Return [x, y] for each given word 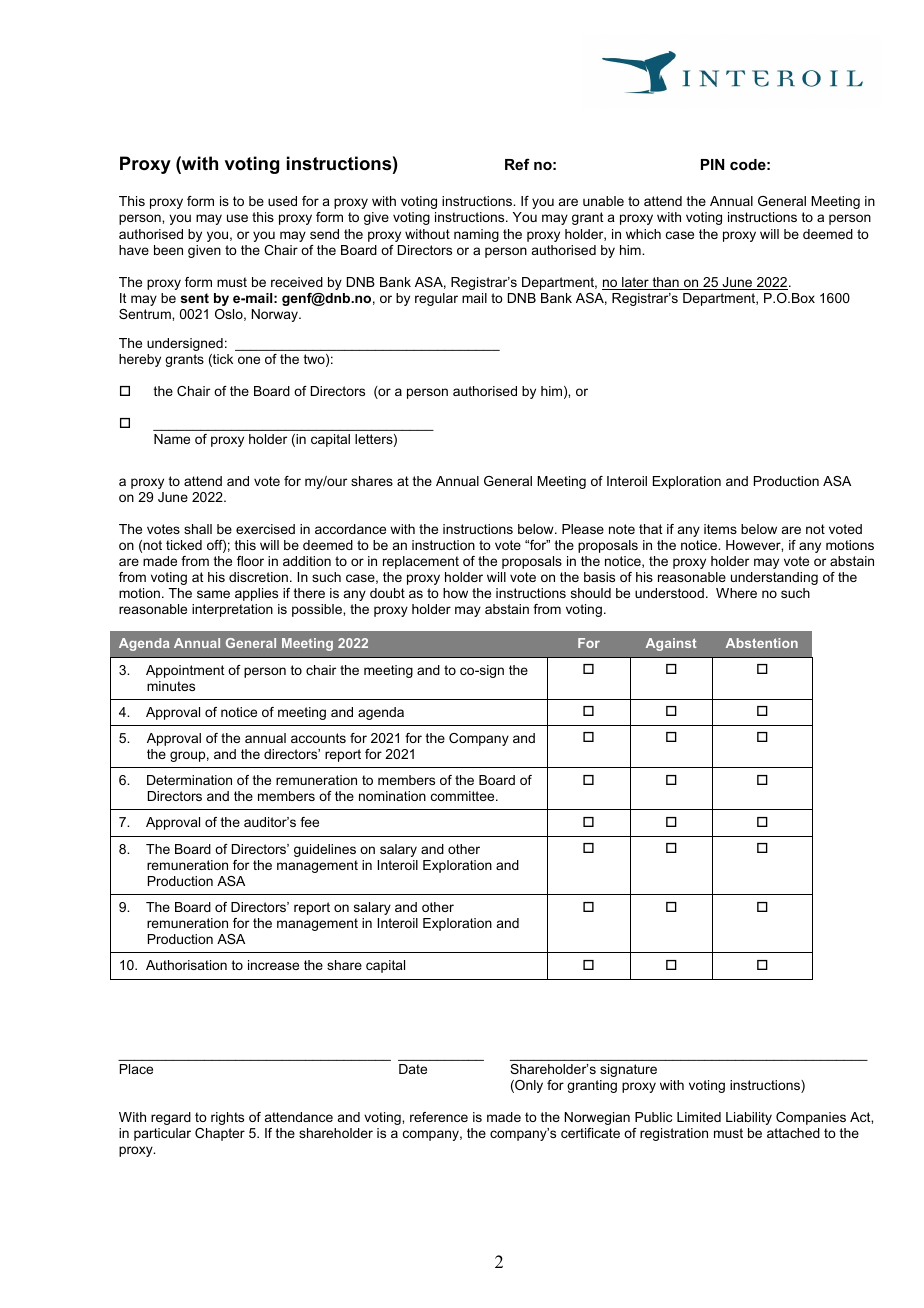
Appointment [185, 671]
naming [476, 235]
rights [227, 1118]
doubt [387, 593]
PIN [712, 164]
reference [439, 1117]
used [282, 201]
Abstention [762, 643]
